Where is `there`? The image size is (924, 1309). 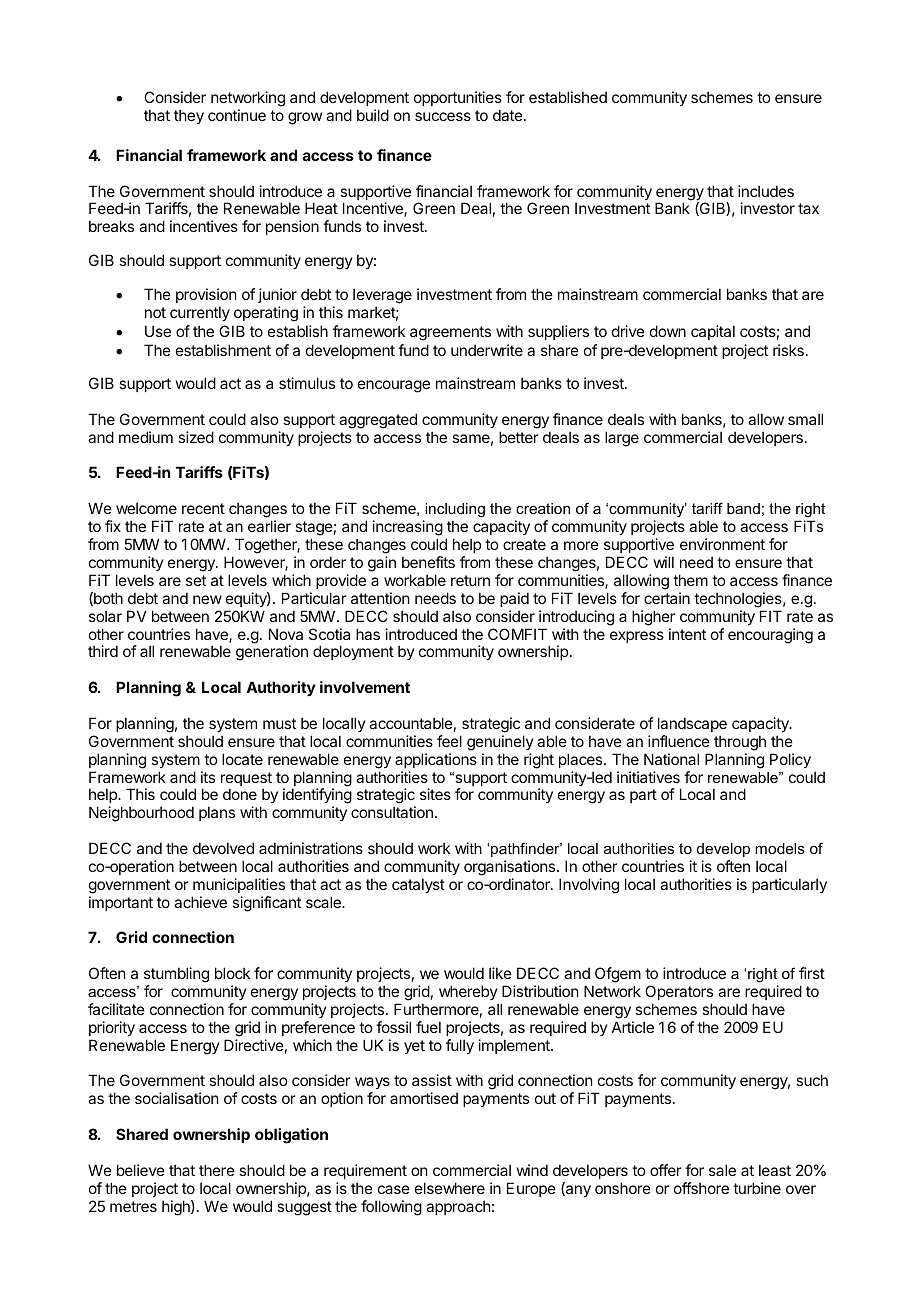 there is located at coordinates (217, 1170).
